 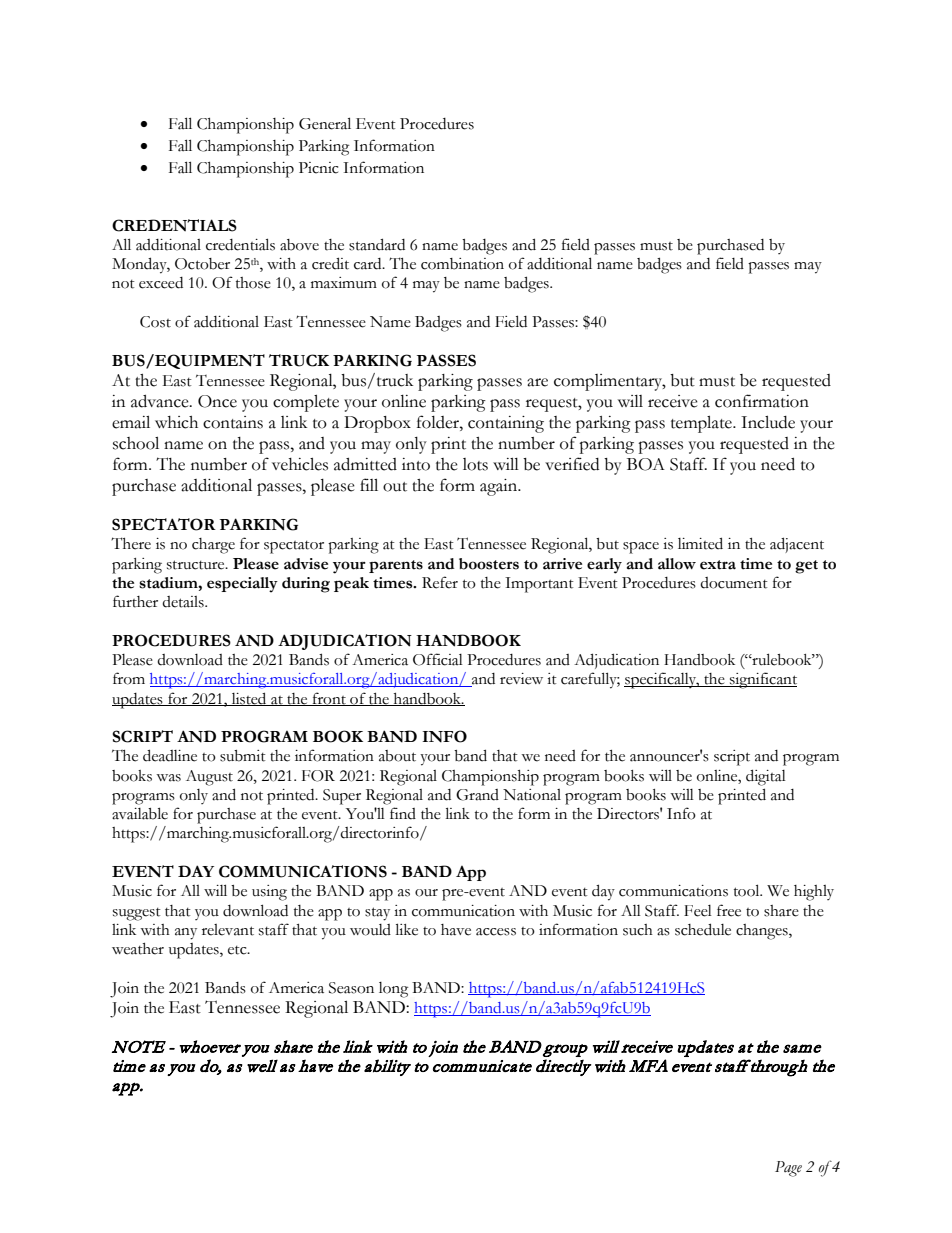 What do you see at coordinates (318, 168) in the page?
I see `Picnic` at bounding box center [318, 168].
